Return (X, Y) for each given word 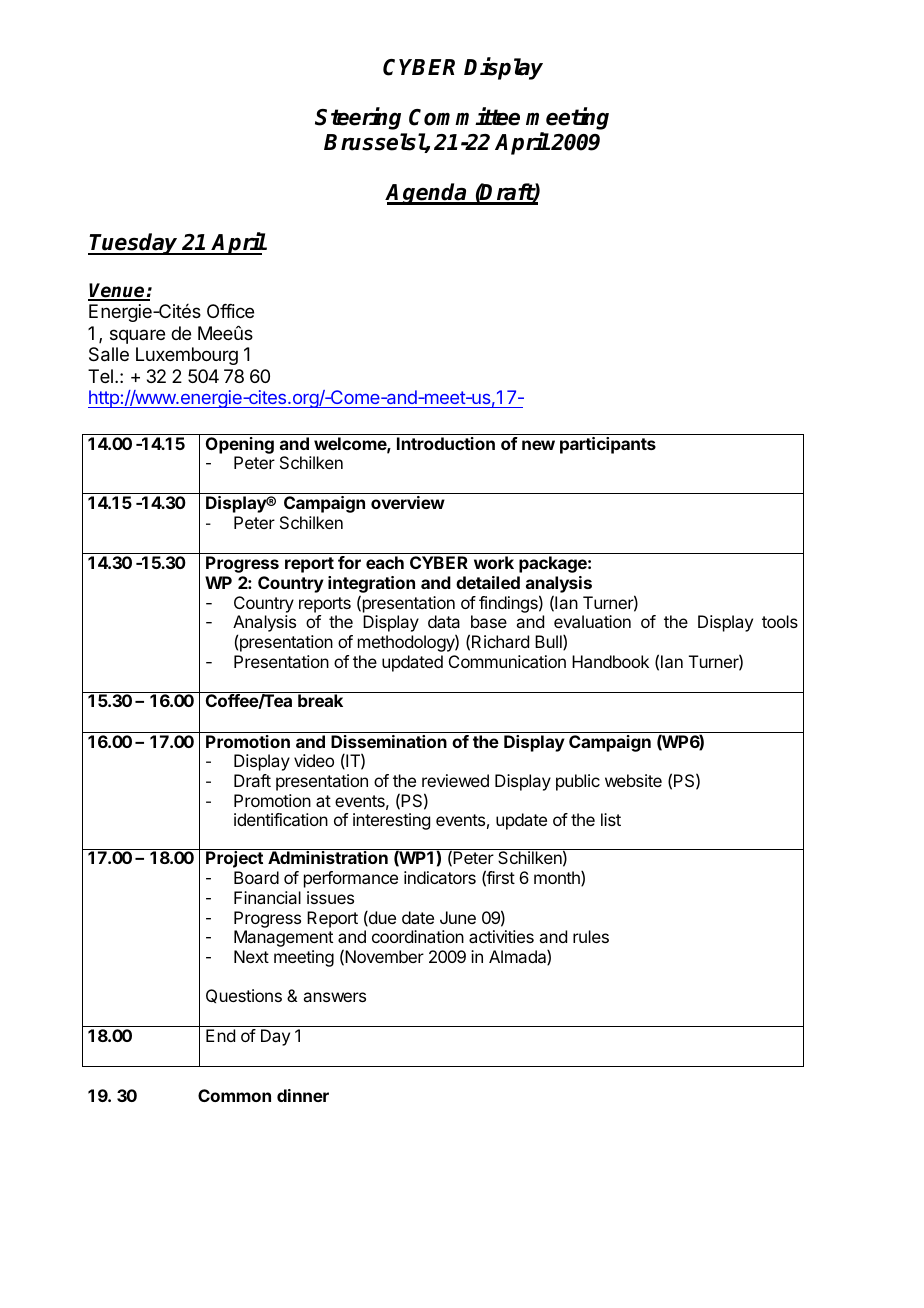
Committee (464, 116)
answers (334, 997)
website (633, 780)
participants (608, 445)
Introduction (446, 443)
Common (234, 1095)
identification (281, 819)
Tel (100, 376)
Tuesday (135, 244)
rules (591, 936)
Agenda (427, 194)
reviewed (455, 780)
